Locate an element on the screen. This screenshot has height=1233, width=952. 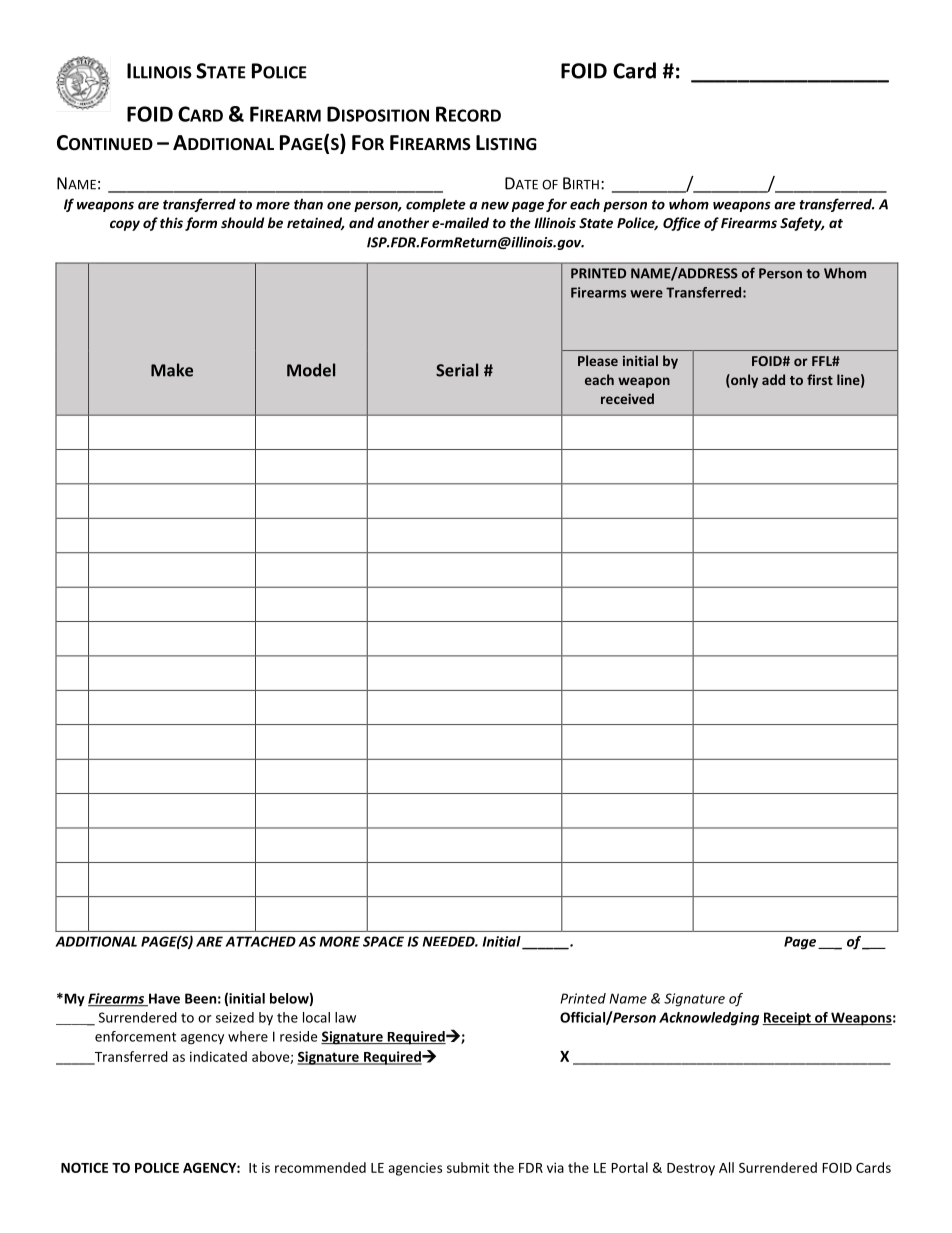
received is located at coordinates (627, 398).
